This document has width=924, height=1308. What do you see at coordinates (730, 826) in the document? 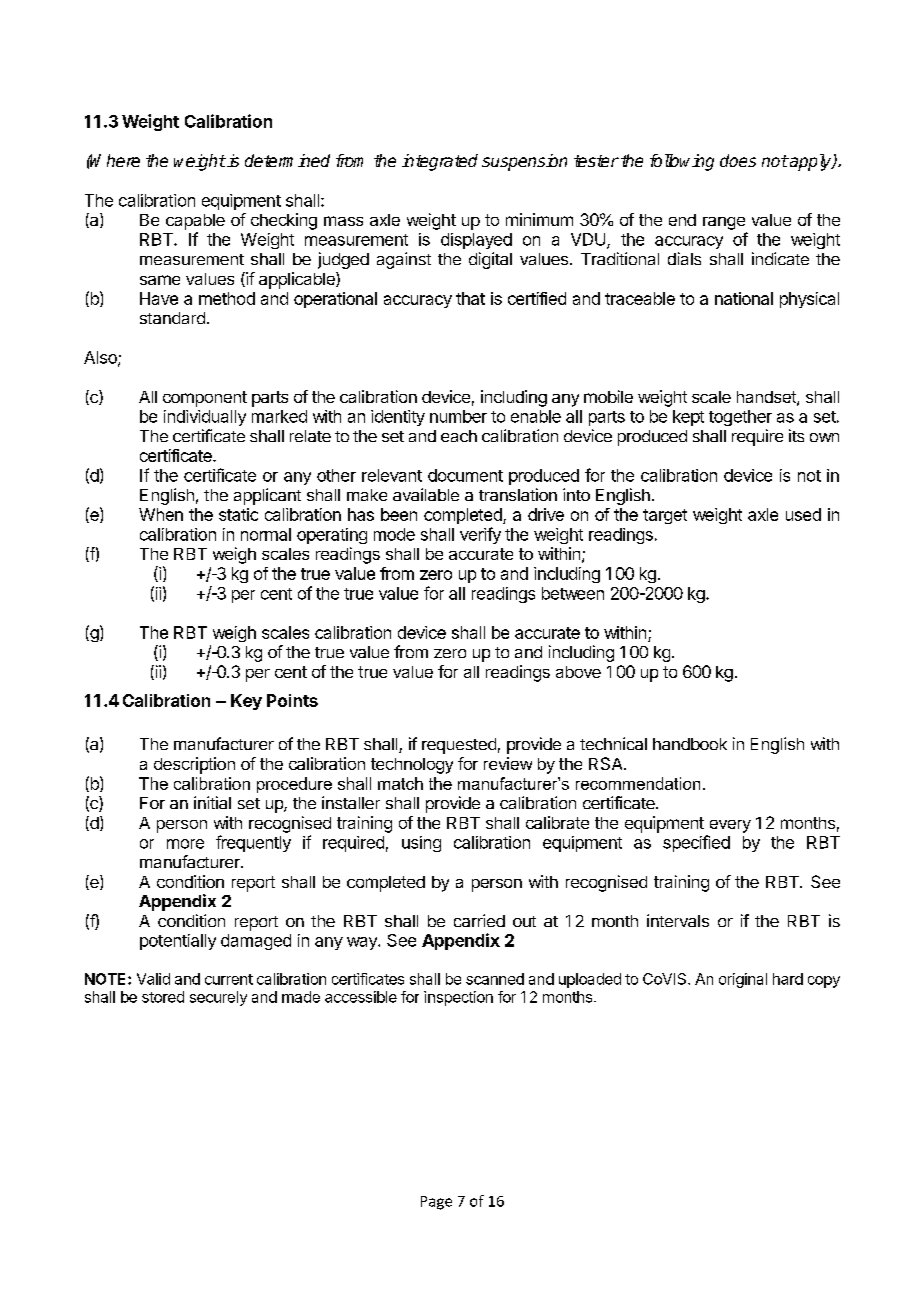
I see `every` at bounding box center [730, 826].
